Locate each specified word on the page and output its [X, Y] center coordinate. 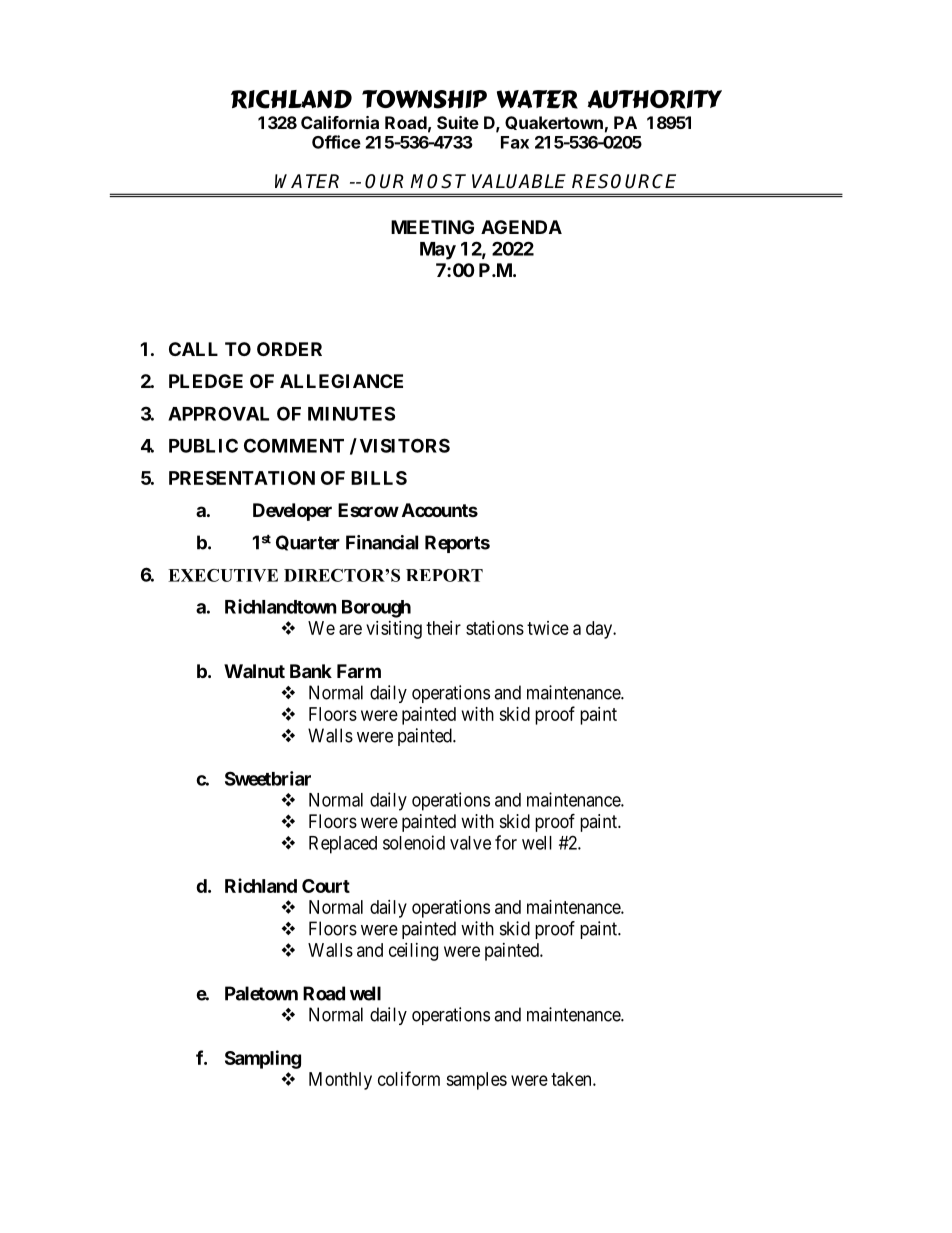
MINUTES [351, 413]
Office [336, 142]
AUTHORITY [654, 99]
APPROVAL [218, 413]
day [600, 630]
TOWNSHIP [424, 99]
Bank [311, 671]
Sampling [263, 1059]
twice [548, 628]
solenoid [414, 842]
